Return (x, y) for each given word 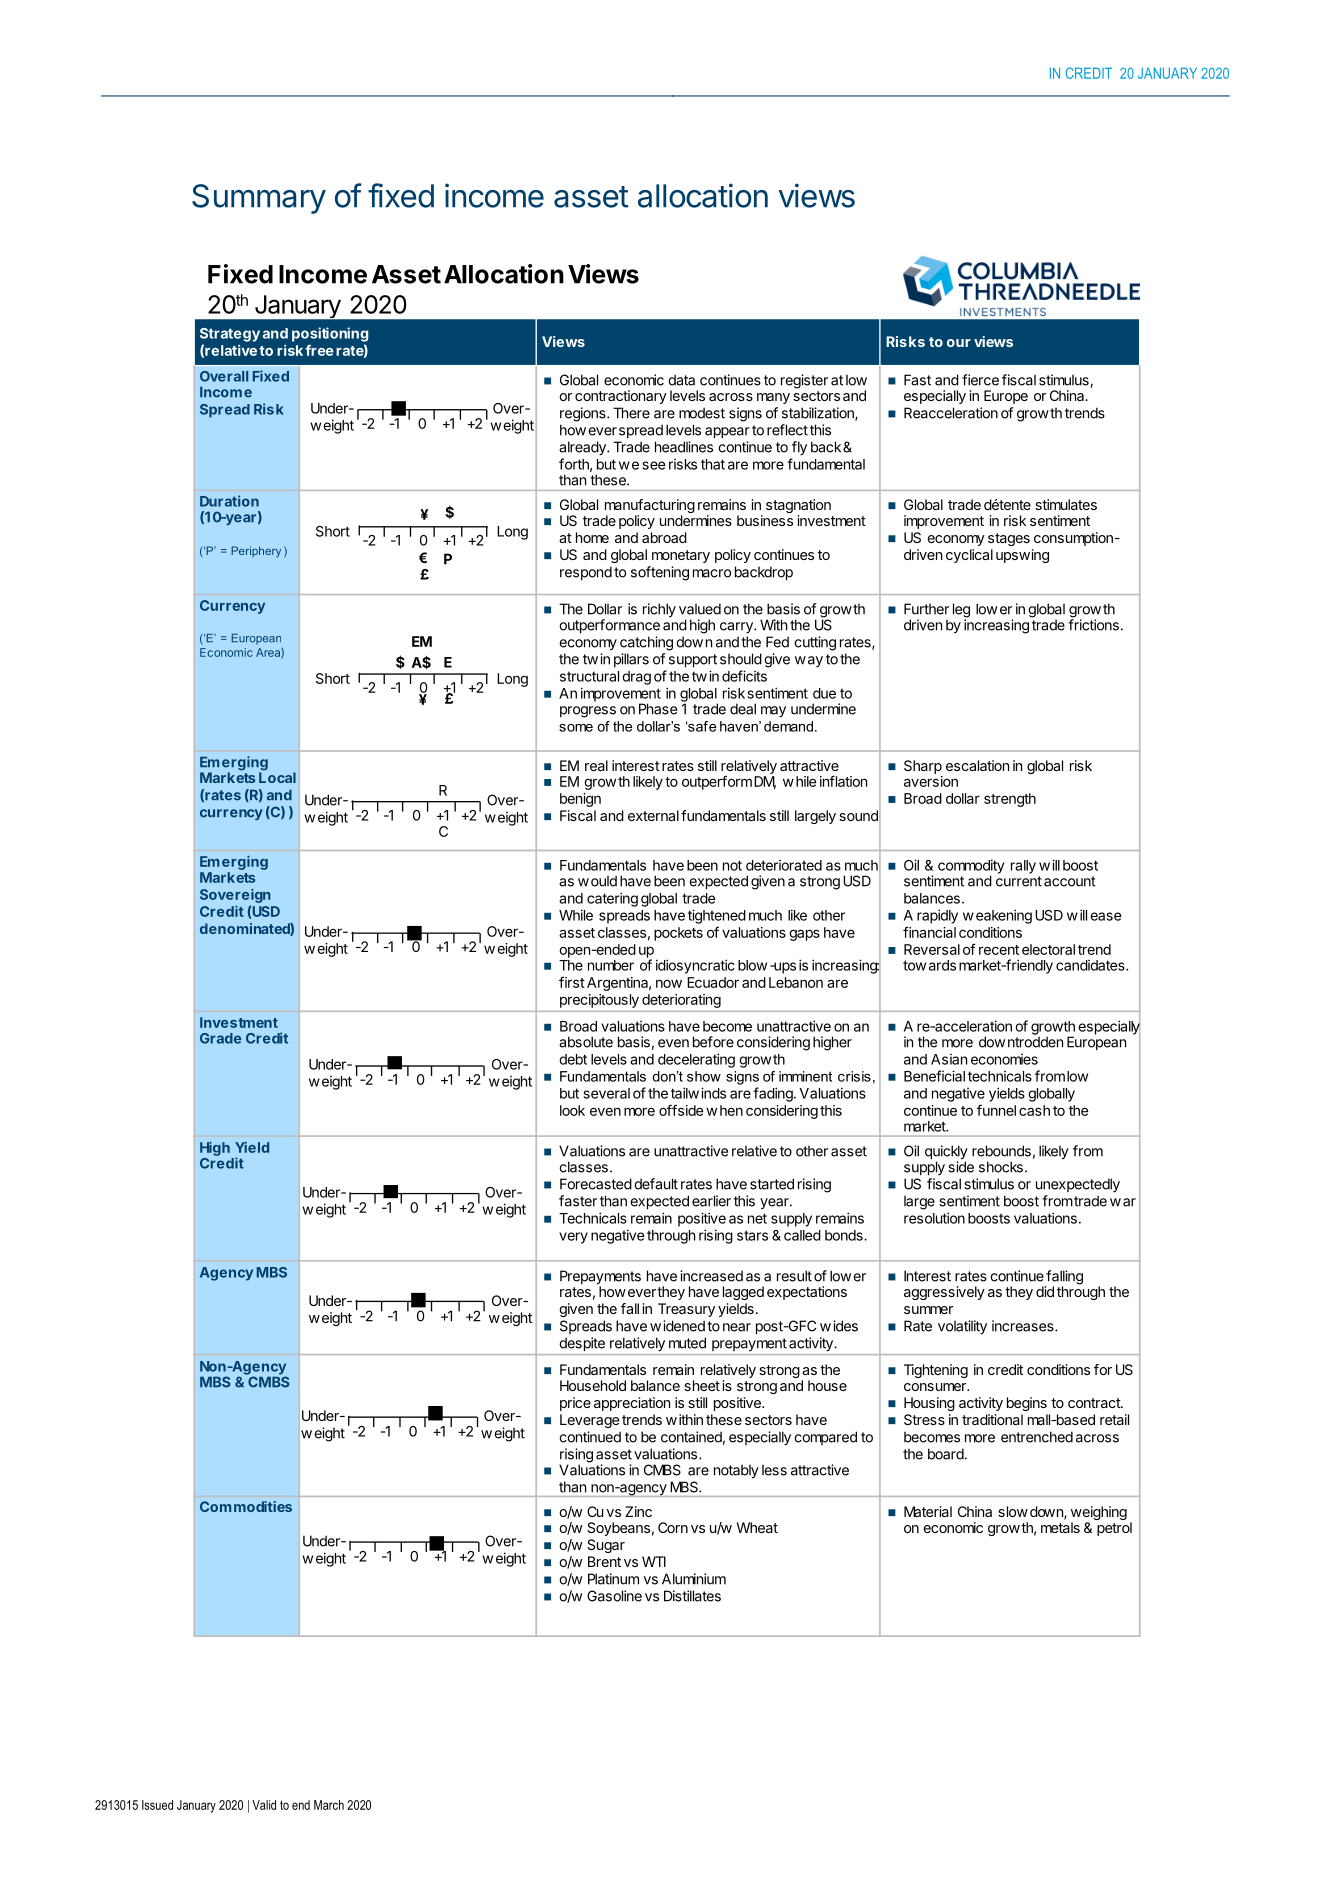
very (573, 1238)
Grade (220, 1038)
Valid (264, 1805)
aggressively (944, 1293)
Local (277, 776)
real (596, 765)
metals (1060, 1527)
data (681, 380)
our (959, 343)
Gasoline (614, 1596)
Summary (259, 199)
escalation (977, 765)
